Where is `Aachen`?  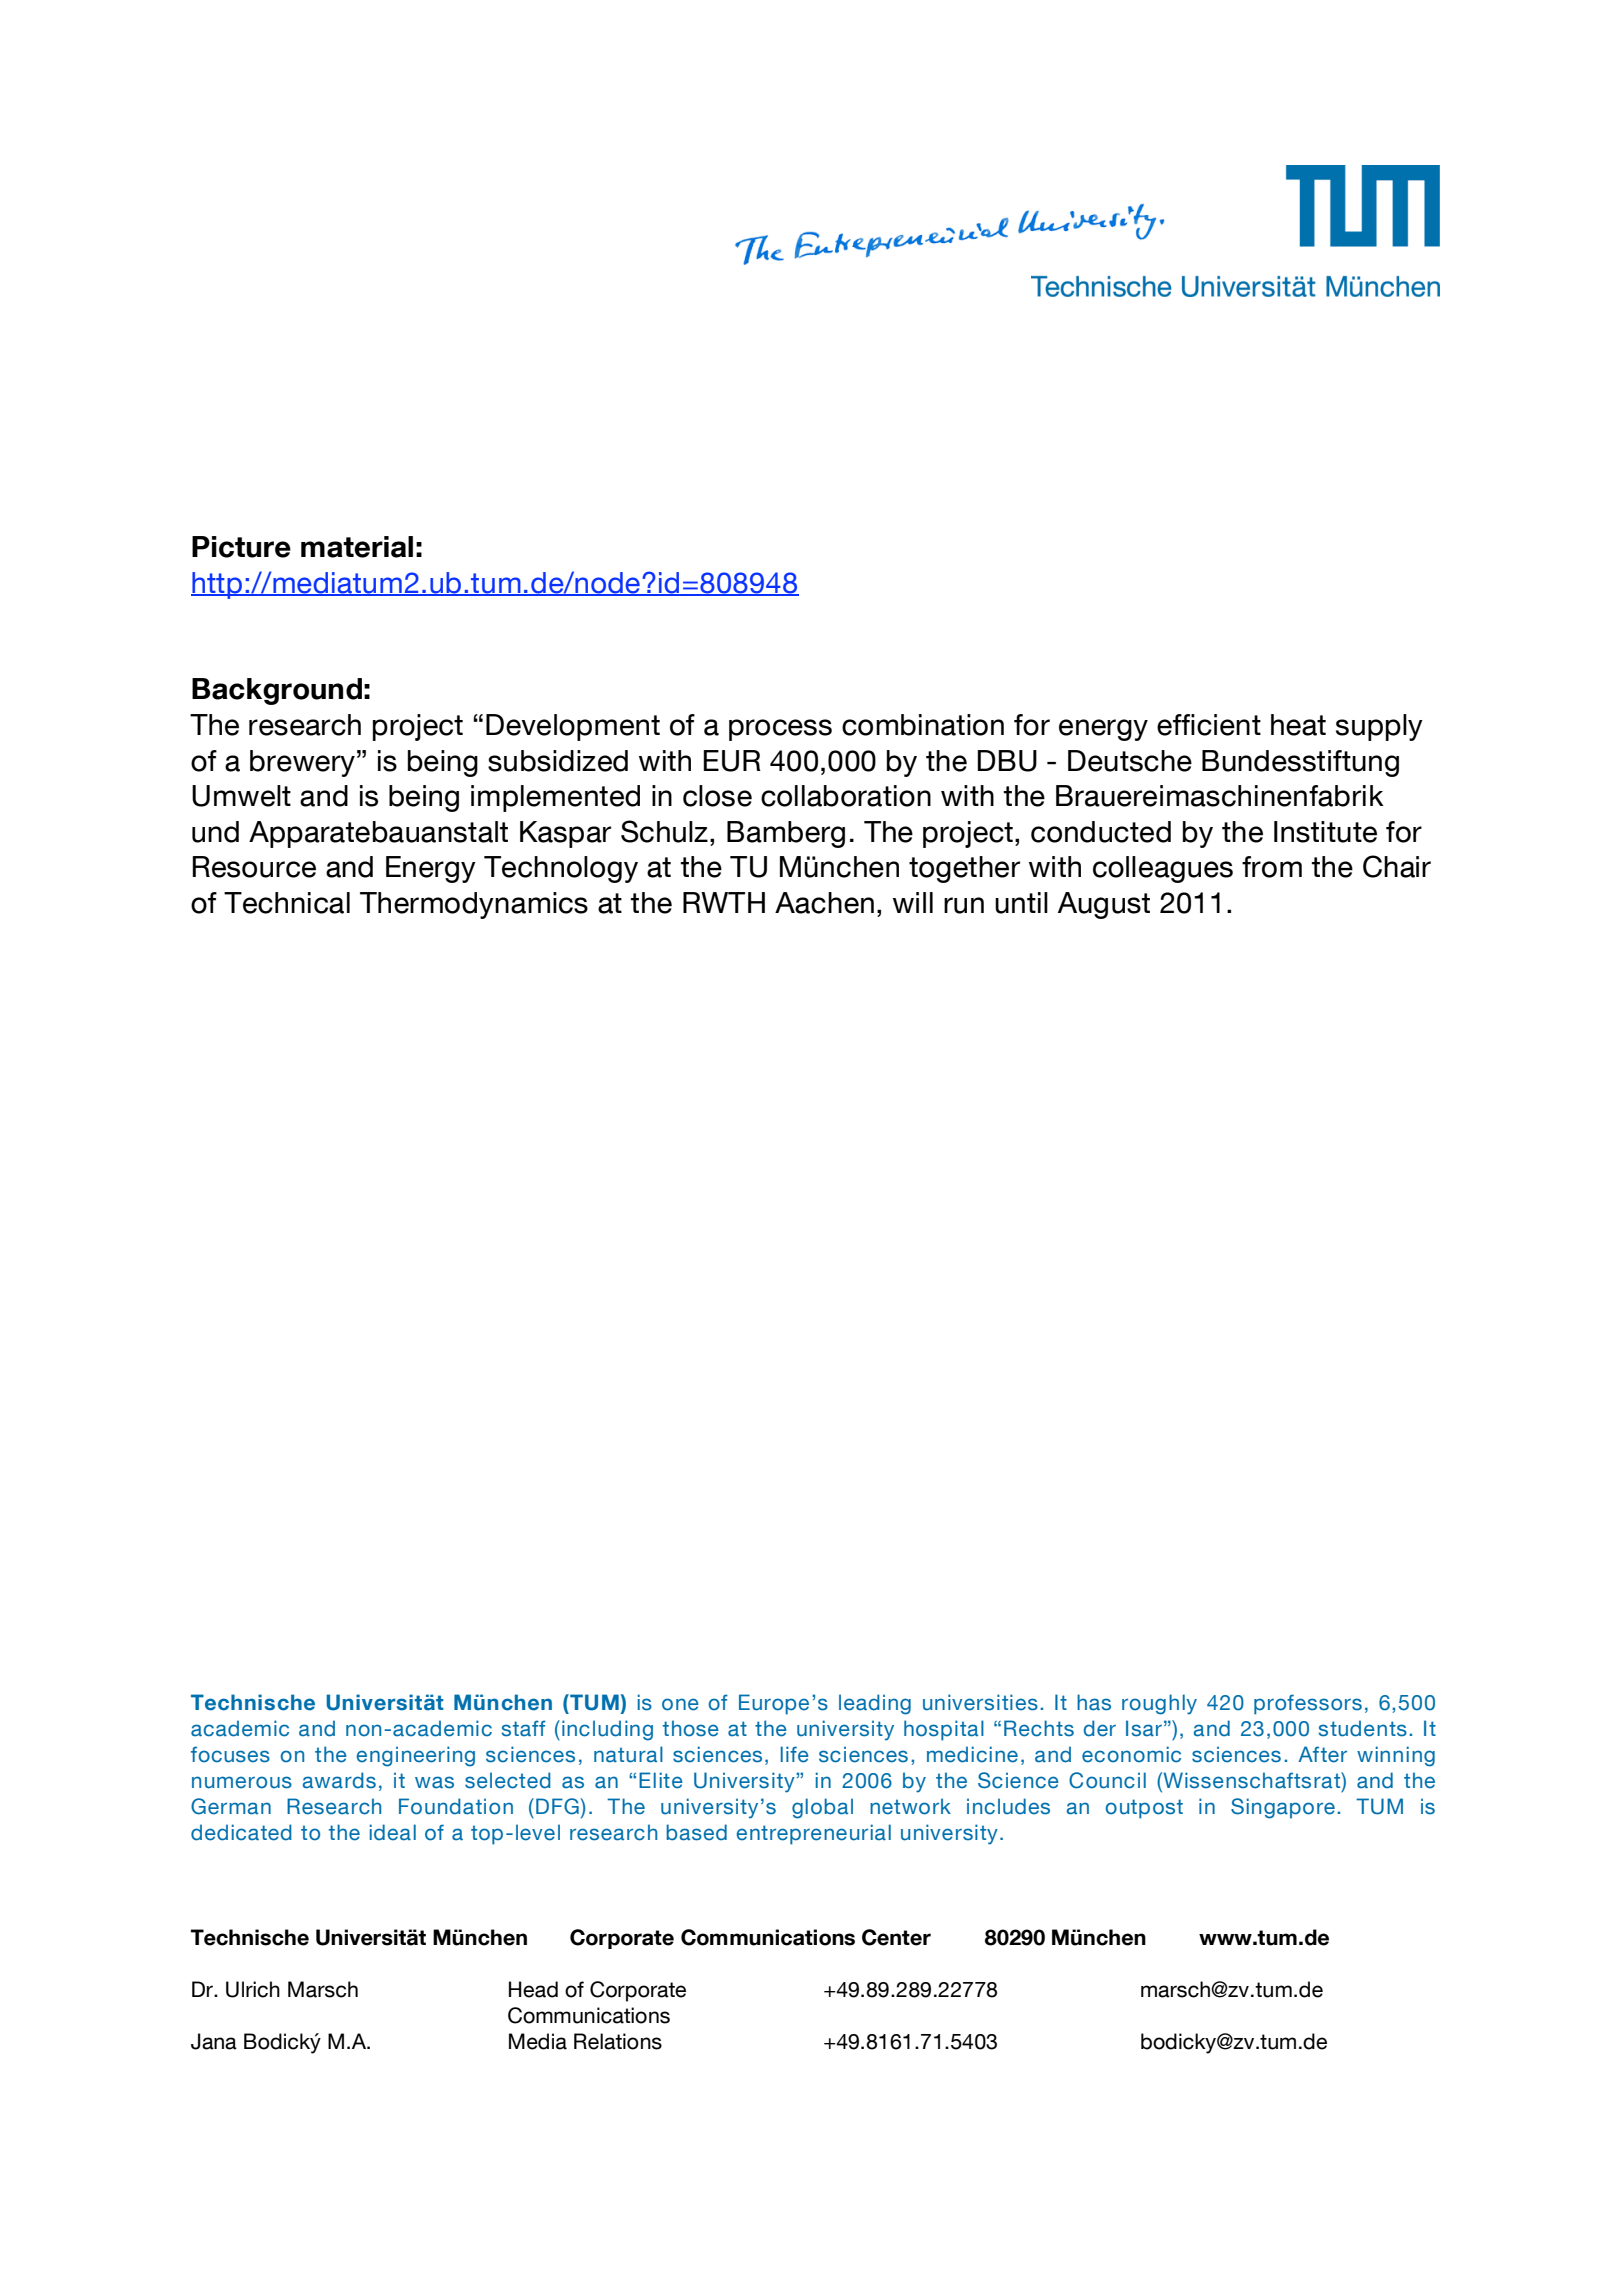 Aachen is located at coordinates (824, 903).
